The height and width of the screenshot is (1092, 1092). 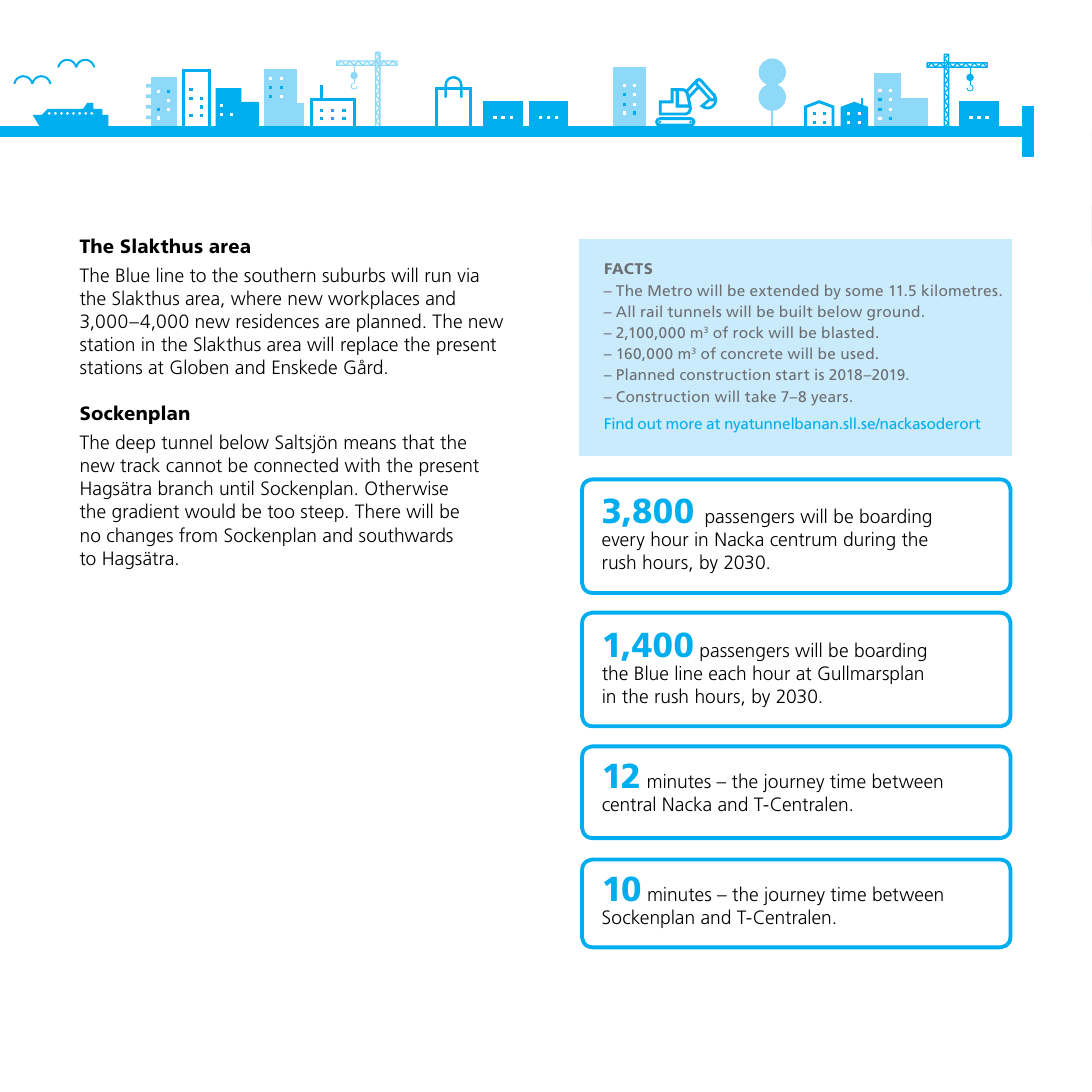 What do you see at coordinates (831, 399) in the screenshot?
I see `years` at bounding box center [831, 399].
